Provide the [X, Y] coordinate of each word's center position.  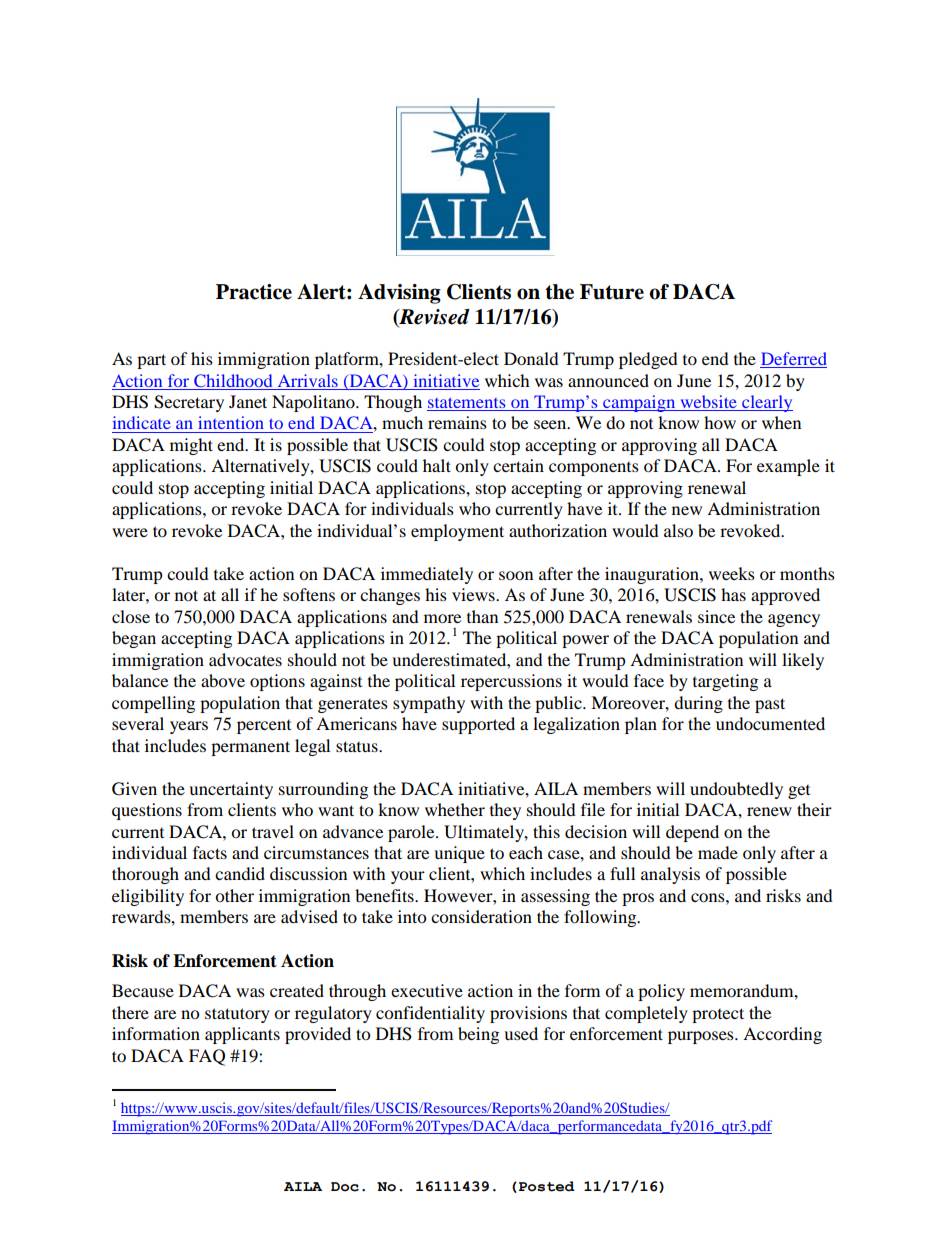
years [189, 727]
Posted [545, 1187]
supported [478, 725]
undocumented [770, 723]
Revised [433, 317]
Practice [254, 292]
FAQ [207, 1057]
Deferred [793, 360]
